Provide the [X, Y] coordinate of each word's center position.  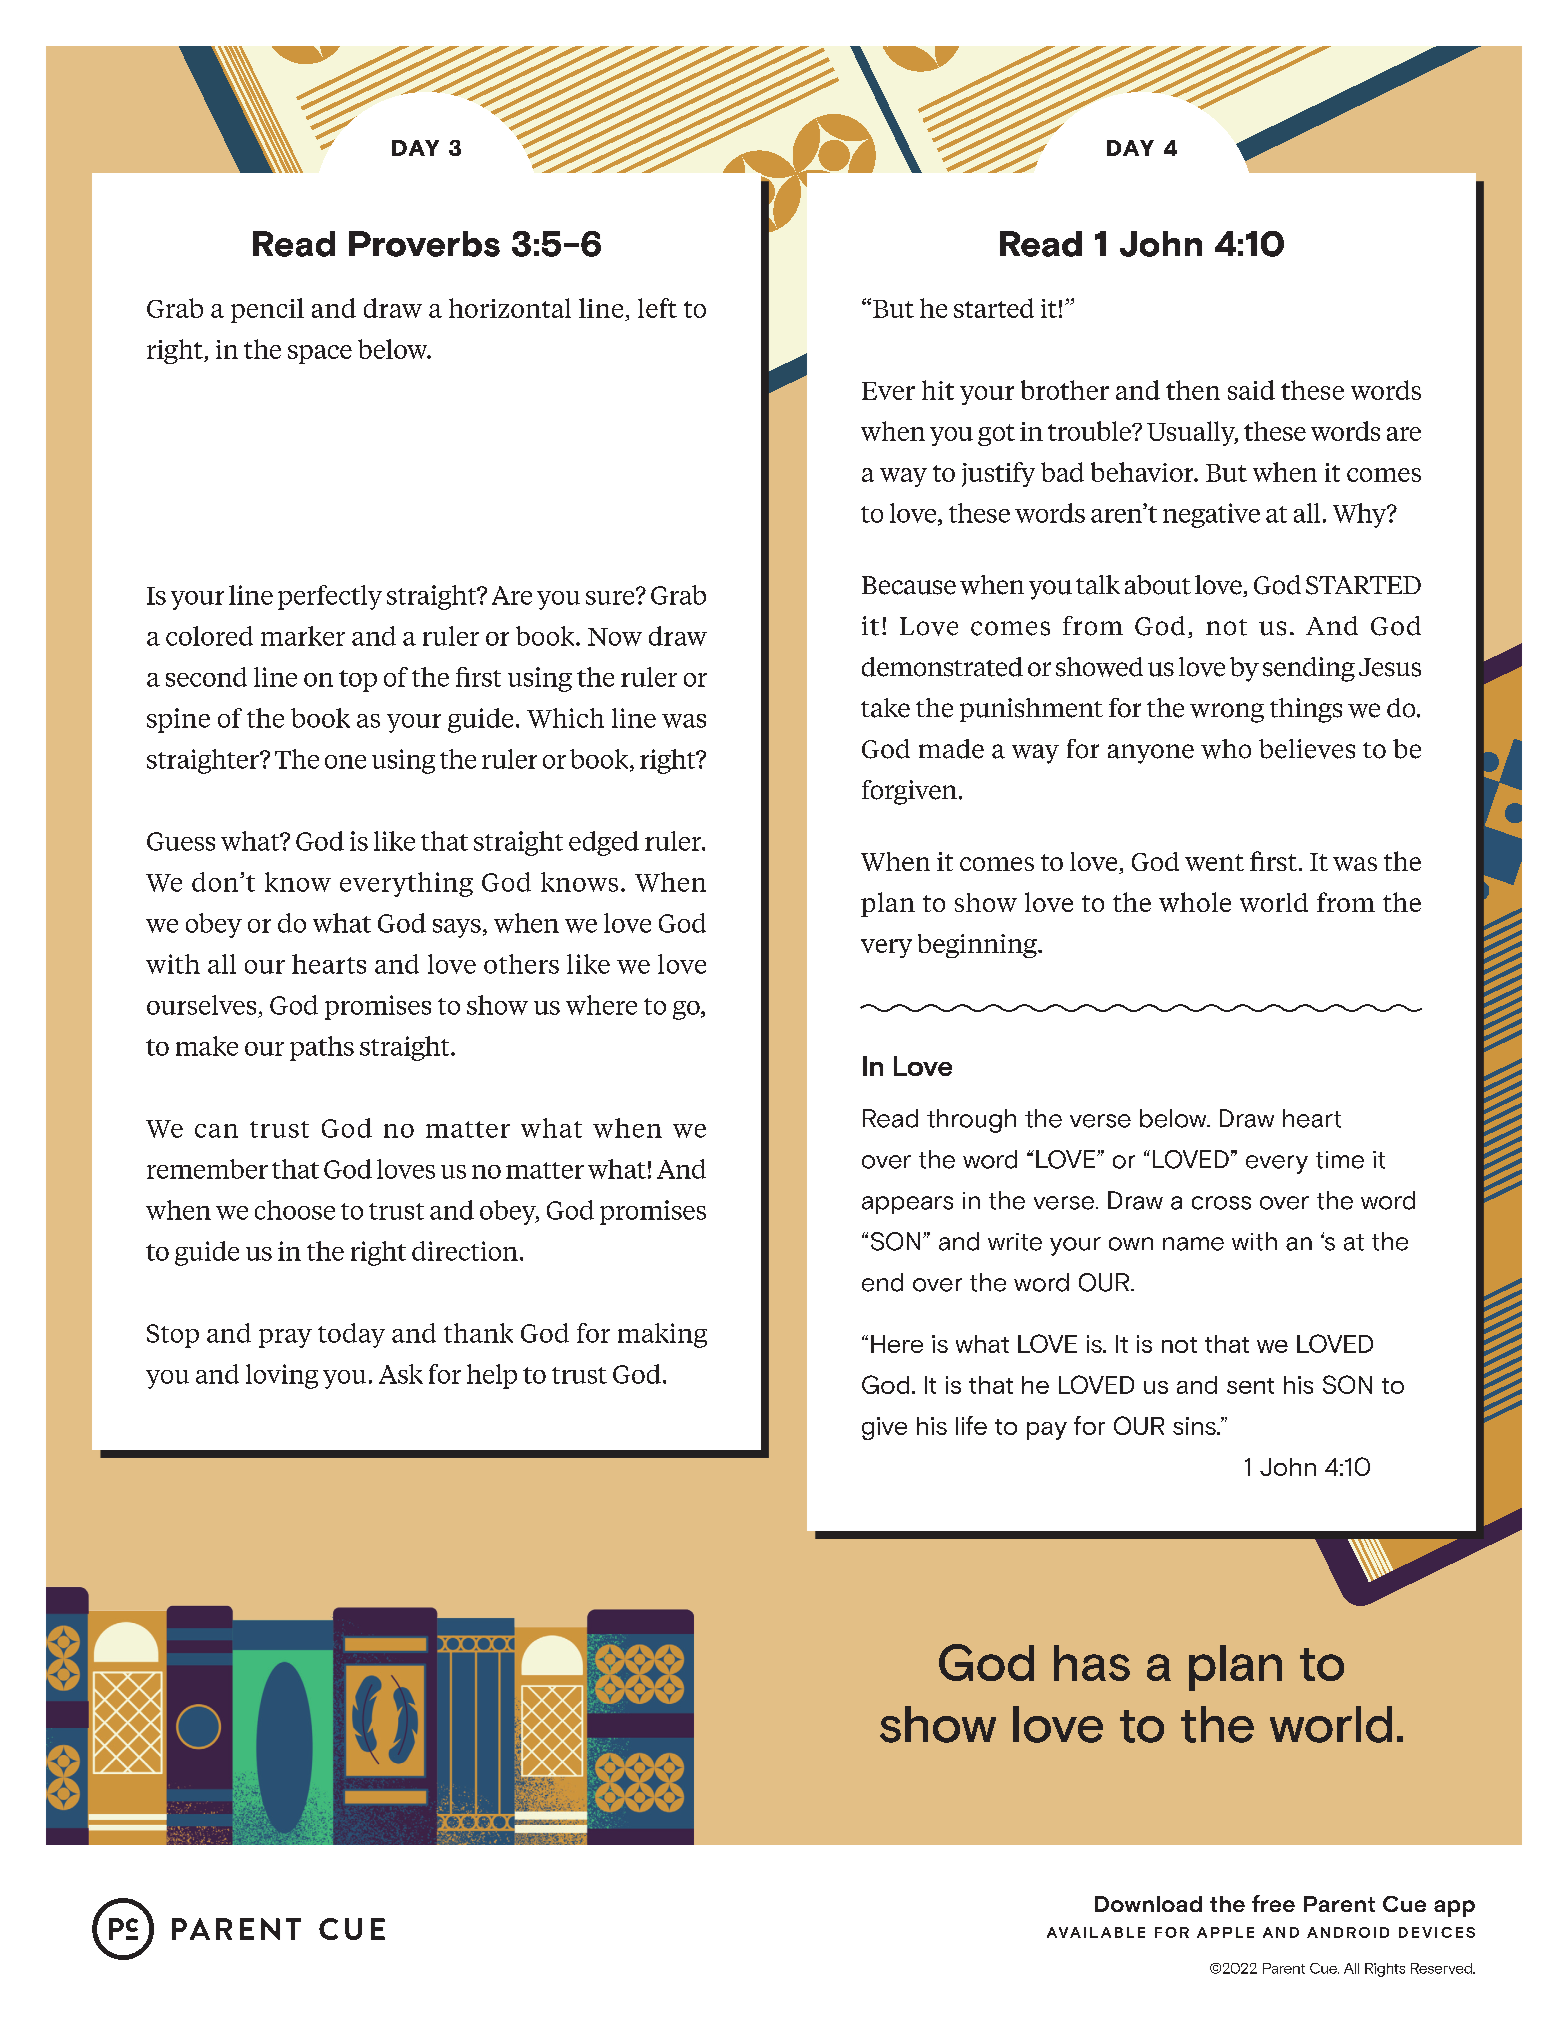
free [1273, 1903]
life [971, 1425]
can [216, 1131]
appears [907, 1205]
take [885, 708]
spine [178, 720]
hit [938, 390]
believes [1307, 749]
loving [282, 1376]
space [320, 354]
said [1251, 390]
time [1340, 1160]
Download [1148, 1904]
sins [1195, 1426]
